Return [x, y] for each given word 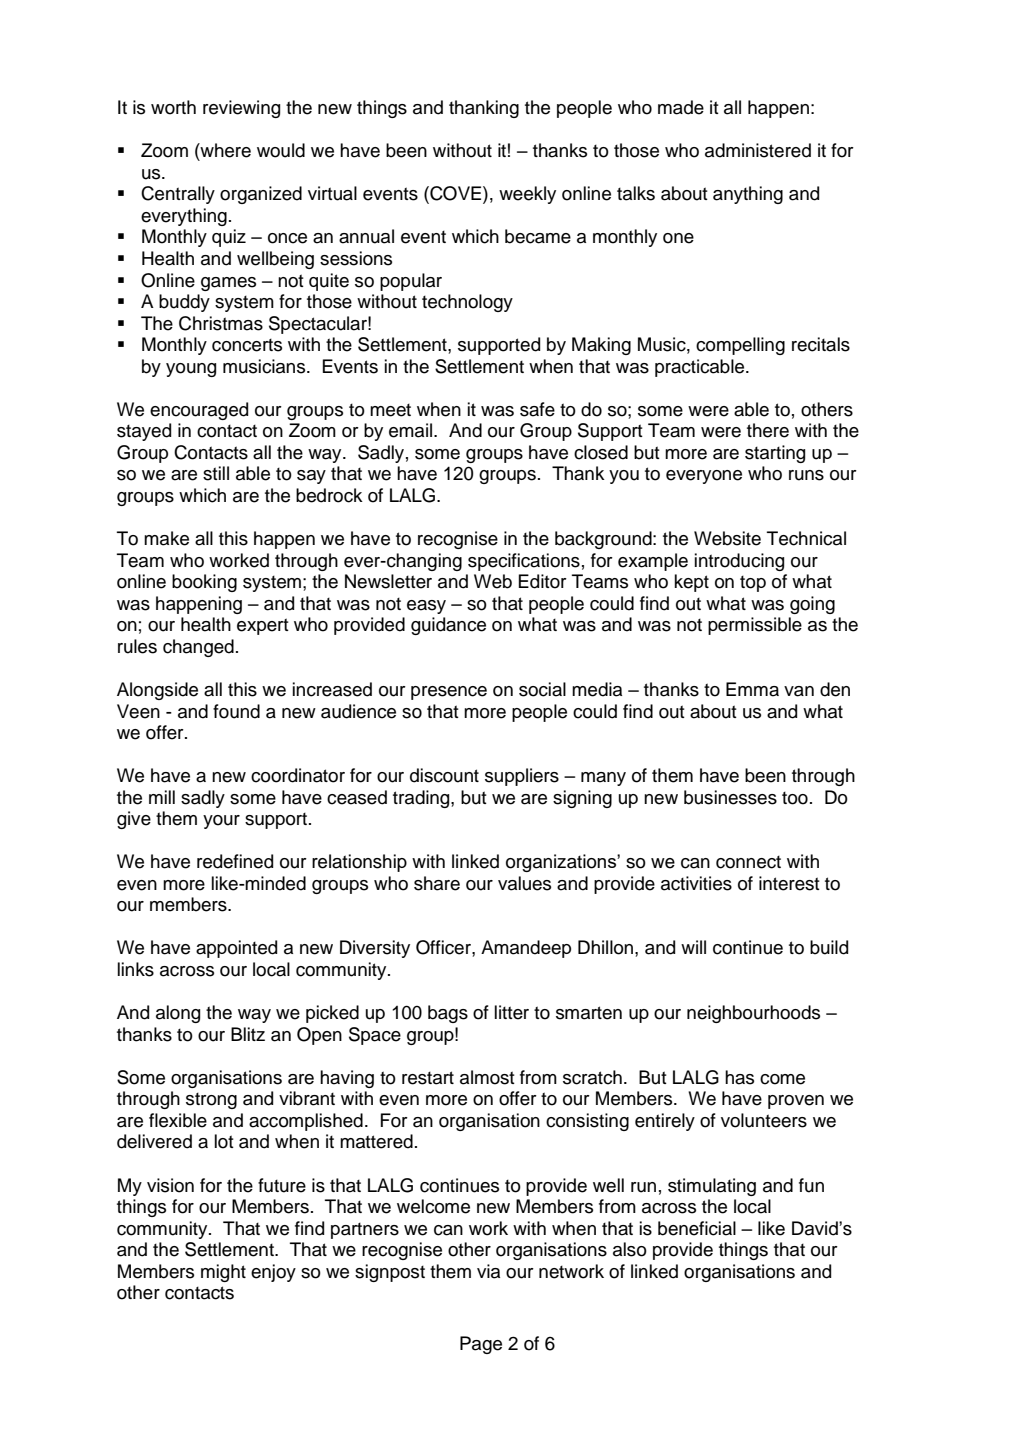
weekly [527, 195]
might [223, 1273]
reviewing [241, 109]
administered [758, 150]
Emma [752, 689]
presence [449, 693]
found [236, 711]
